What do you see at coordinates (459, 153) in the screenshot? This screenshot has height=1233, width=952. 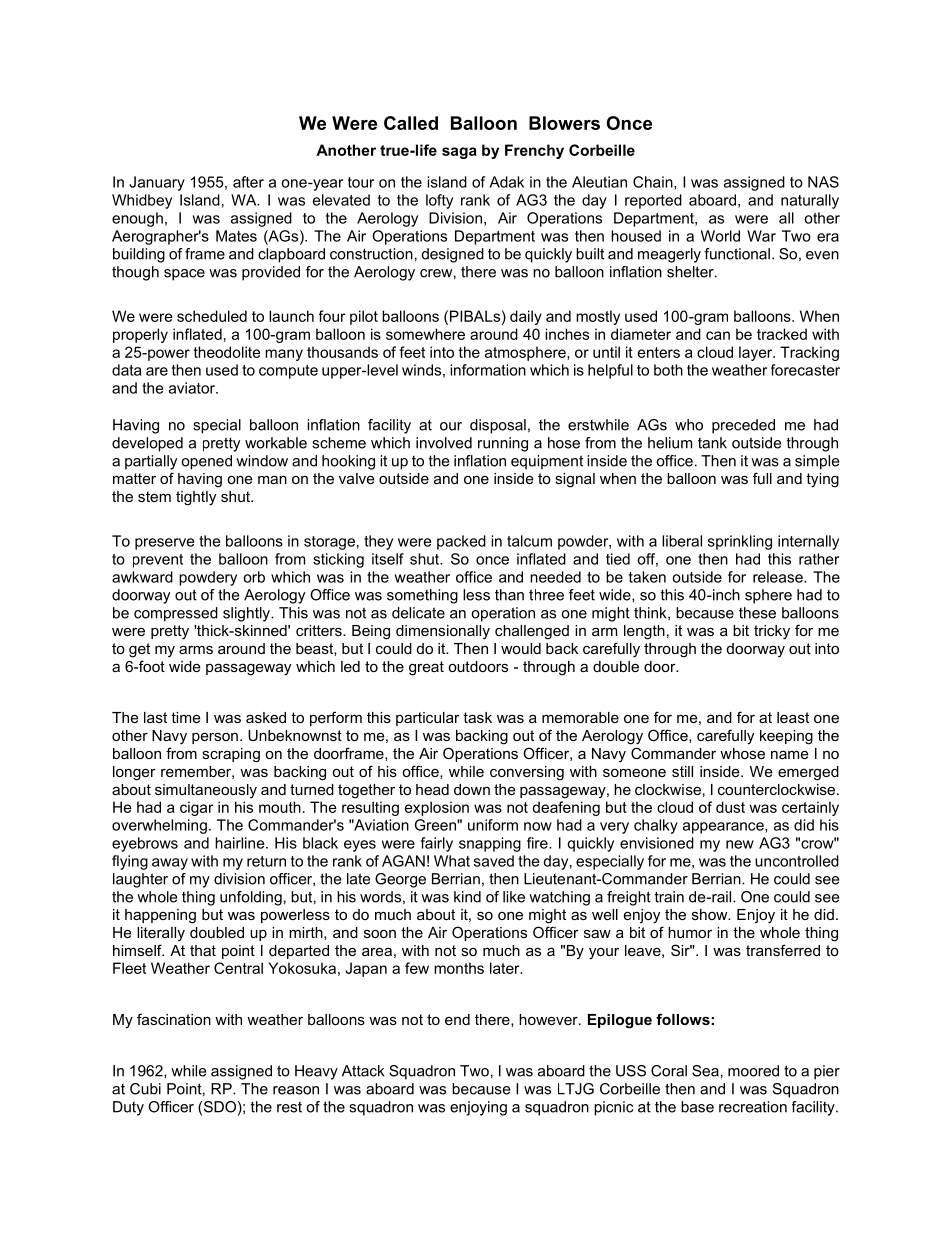 I see `saga` at bounding box center [459, 153].
